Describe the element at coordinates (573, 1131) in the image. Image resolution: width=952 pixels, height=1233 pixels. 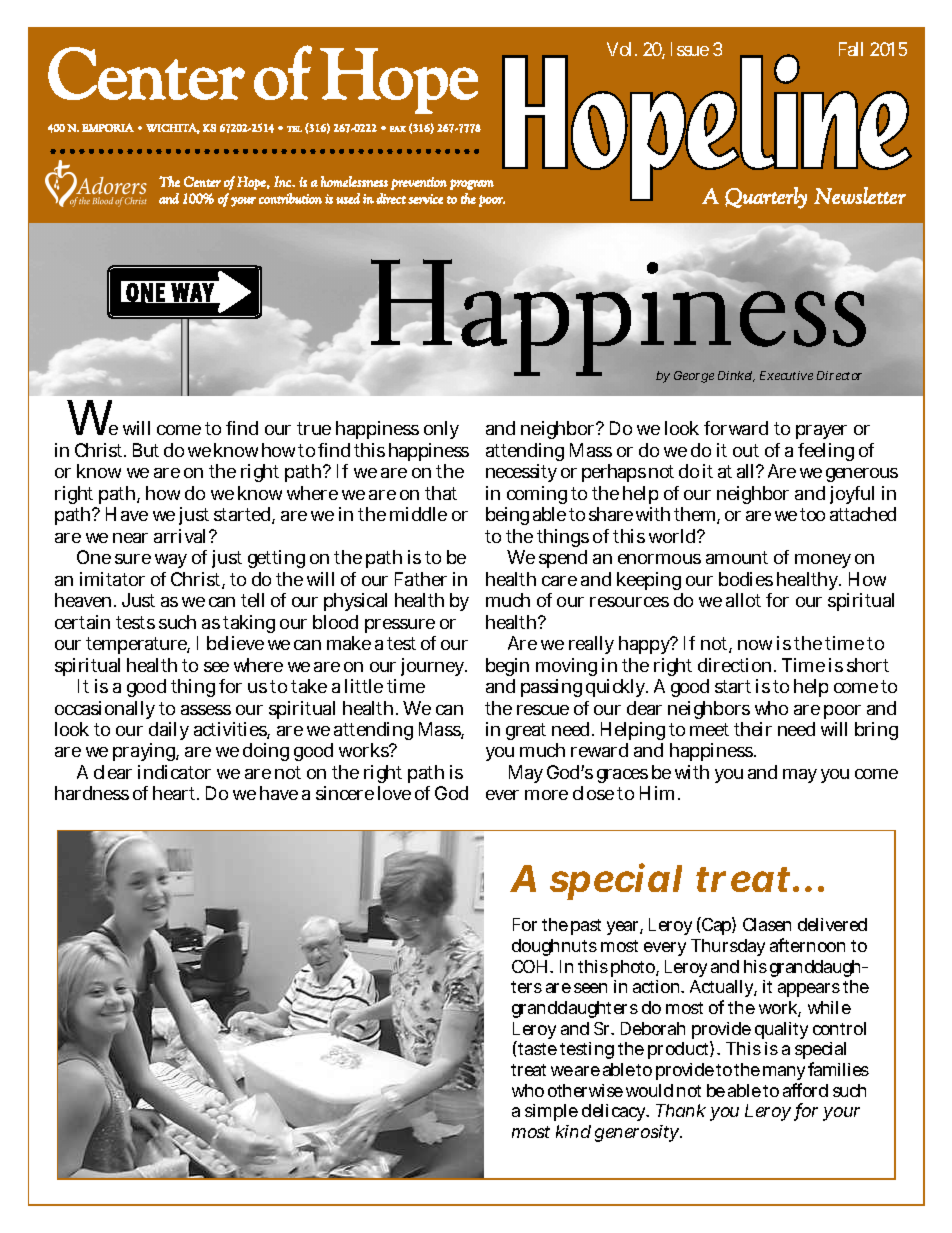
I see `kind` at that location.
